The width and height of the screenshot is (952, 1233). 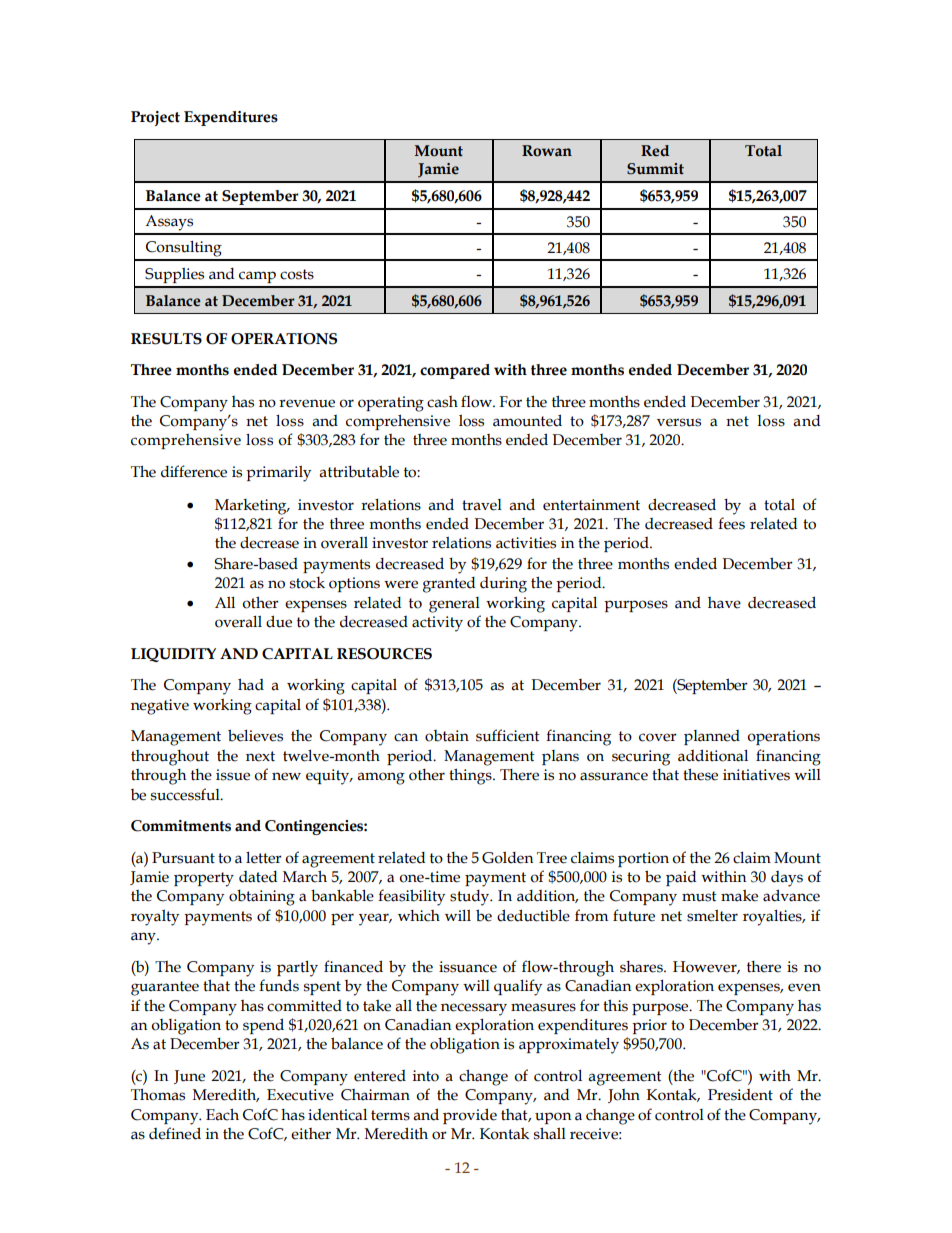 I want to click on Rowan, so click(x=547, y=151).
